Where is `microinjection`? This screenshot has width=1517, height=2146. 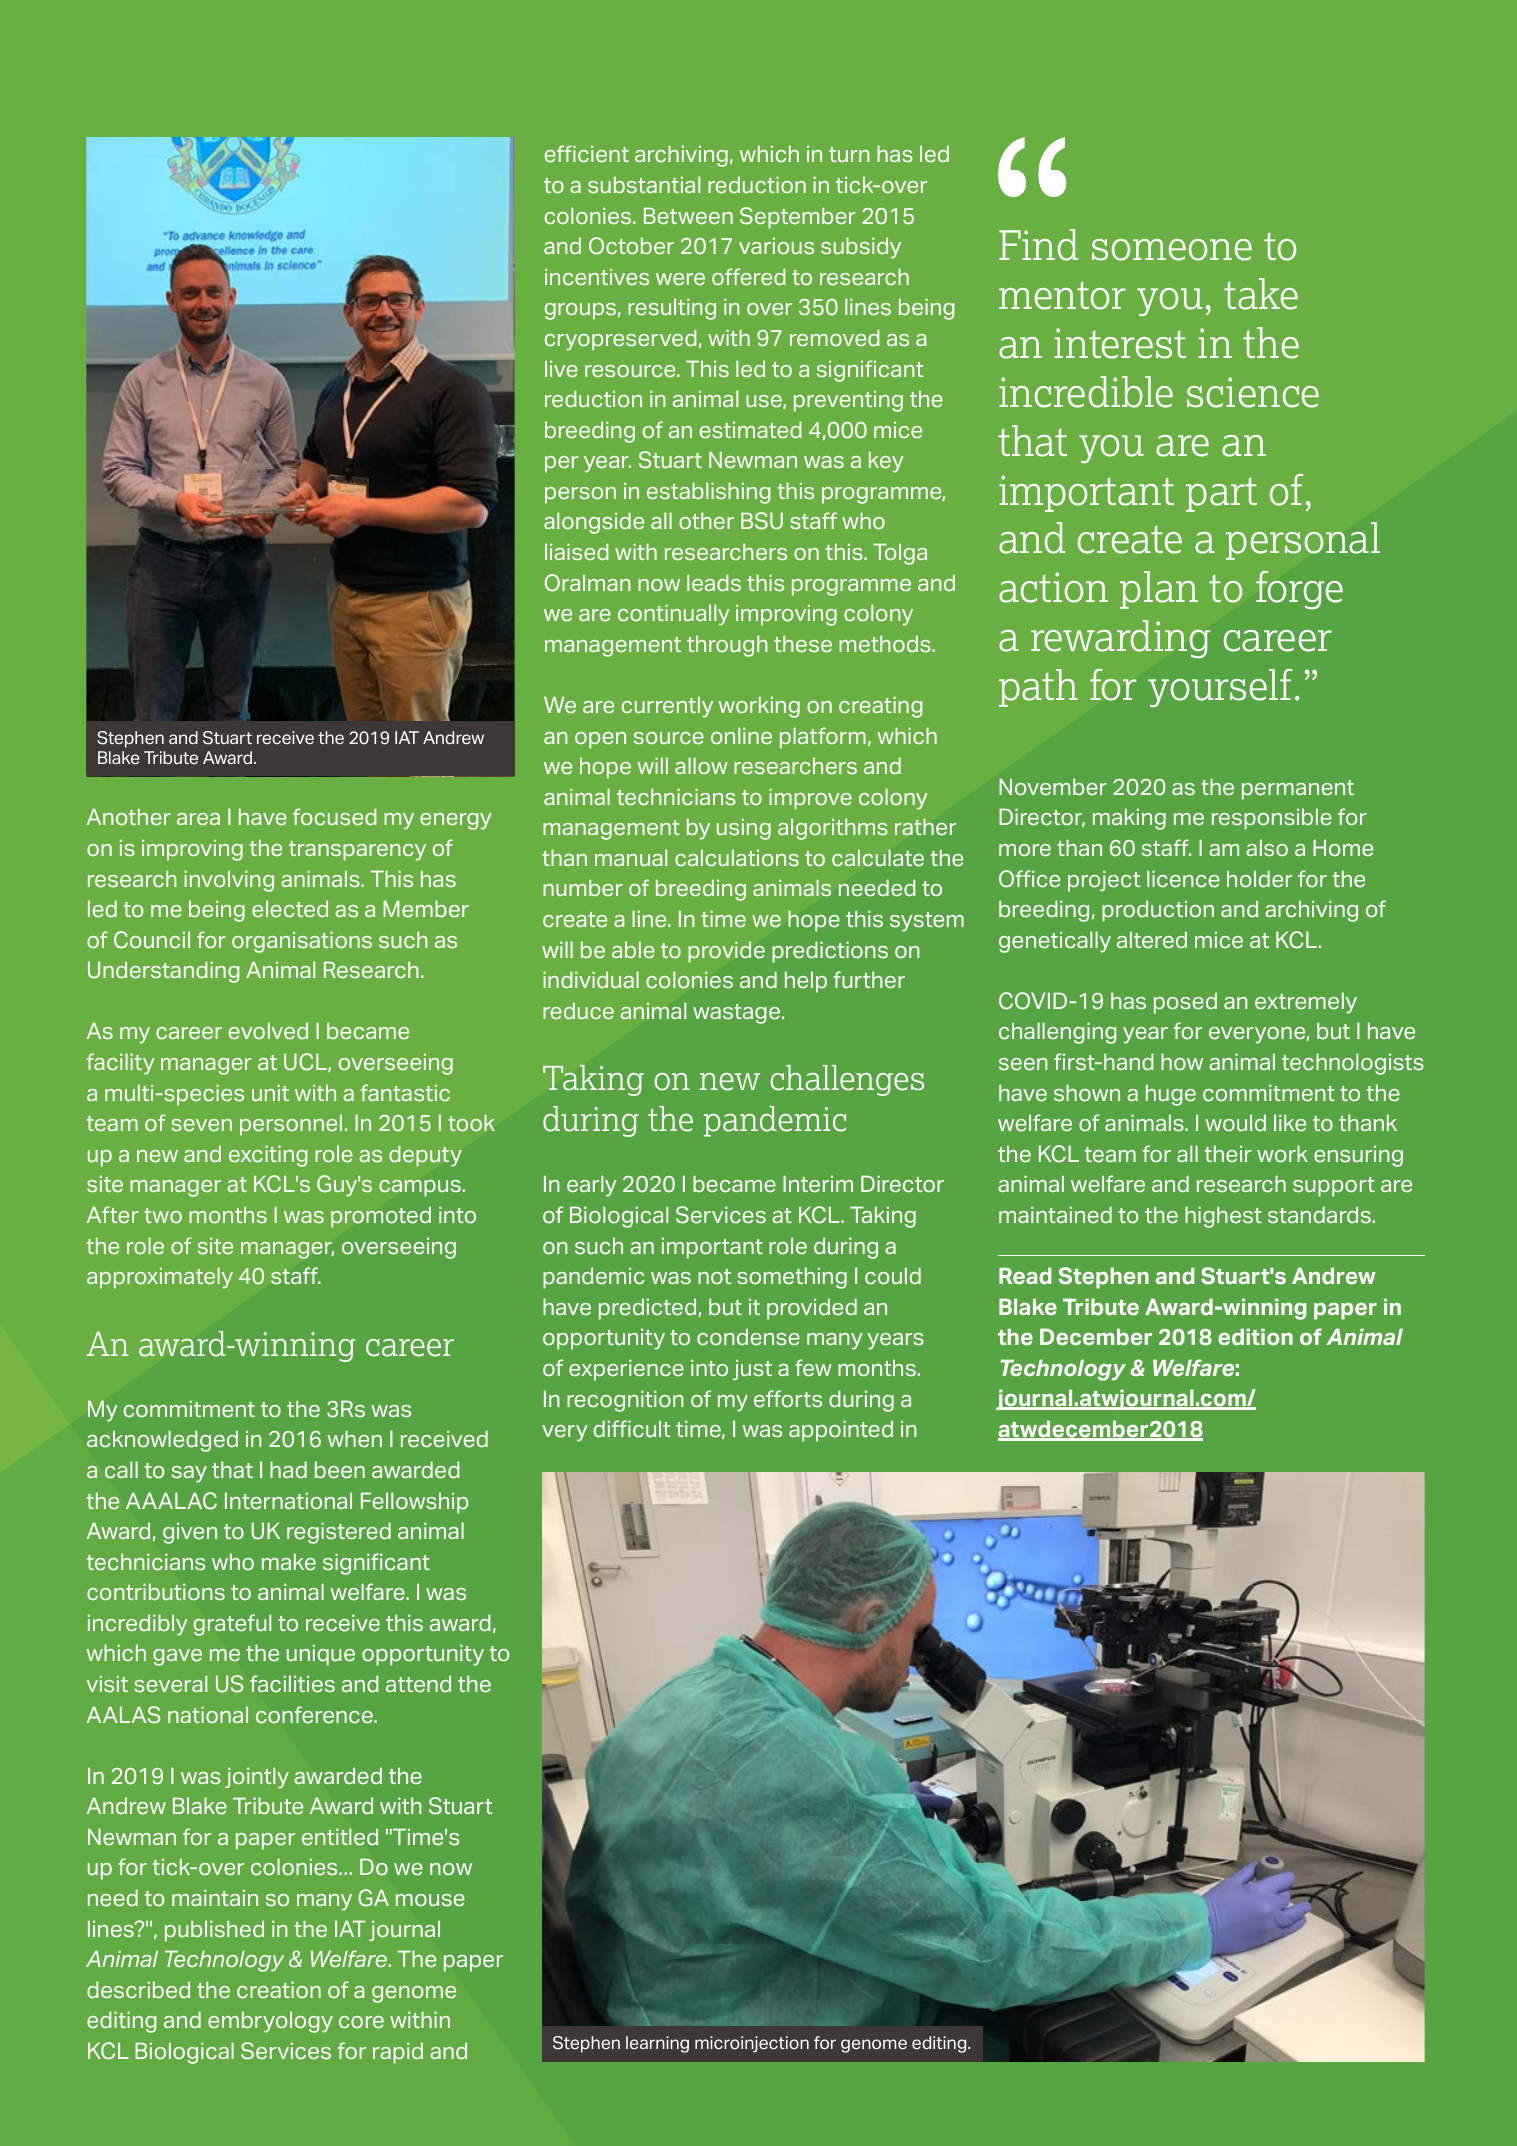 microinjection is located at coordinates (752, 2044).
